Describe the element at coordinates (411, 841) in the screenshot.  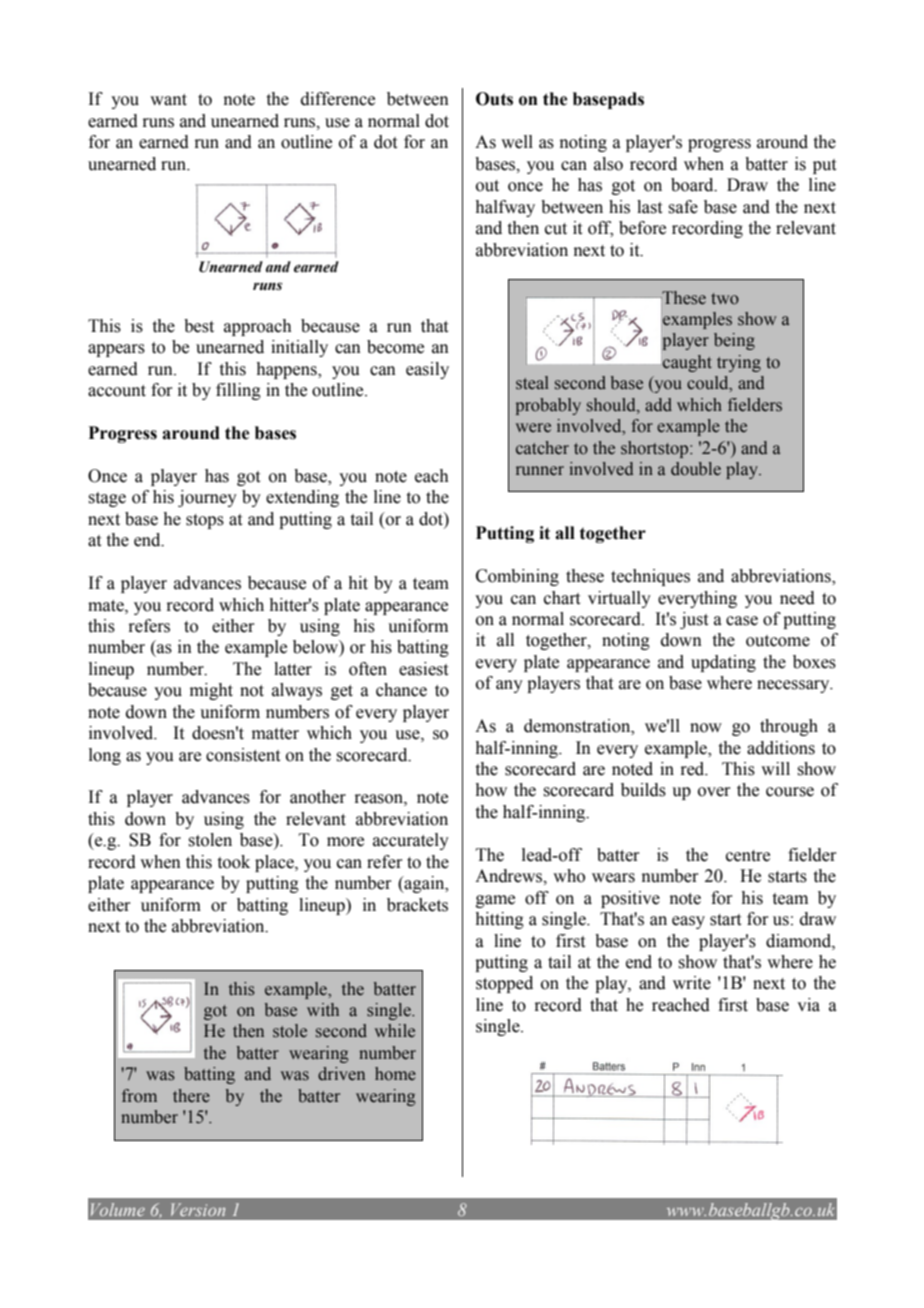
I see `accurately` at that location.
